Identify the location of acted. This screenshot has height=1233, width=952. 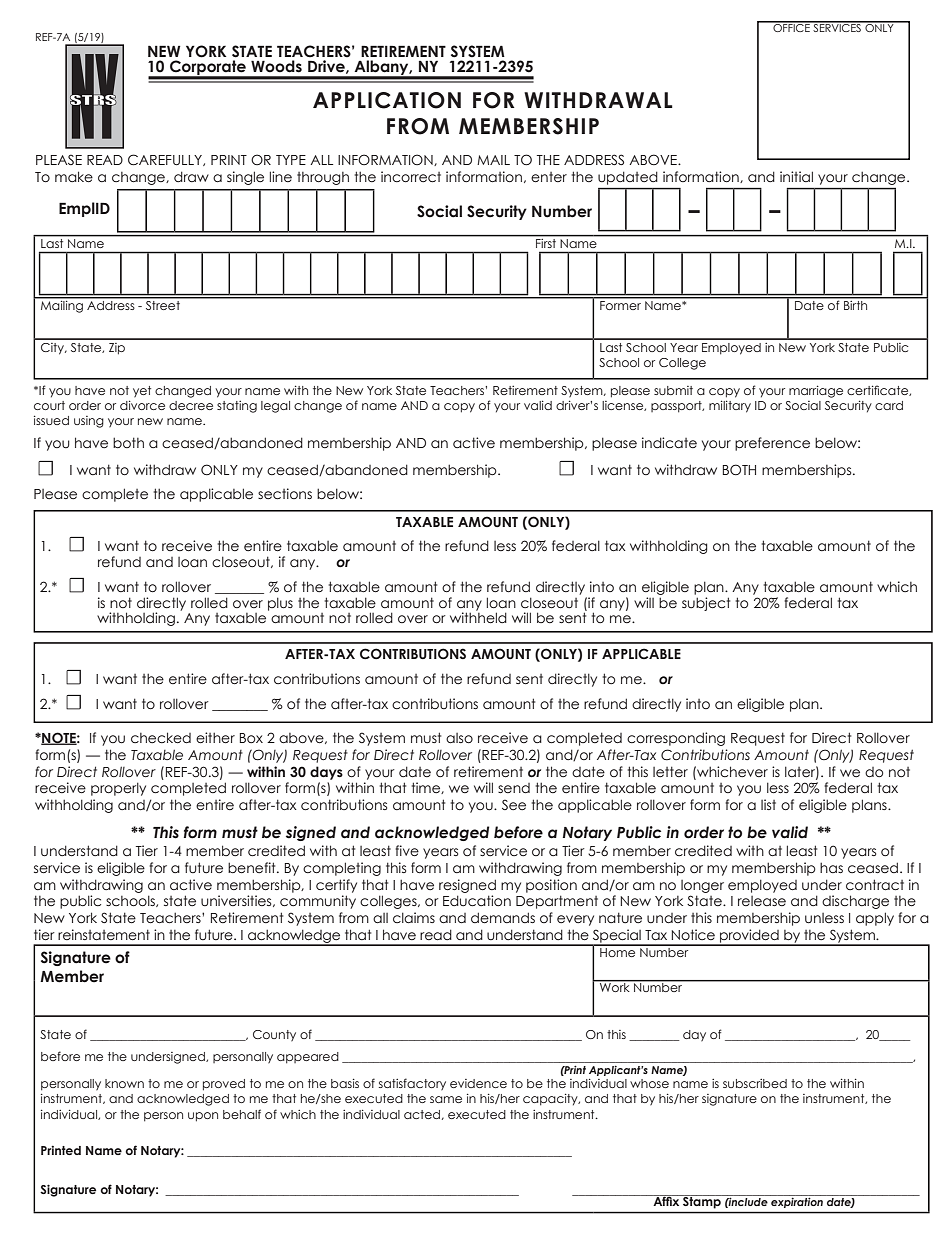
(423, 1115).
